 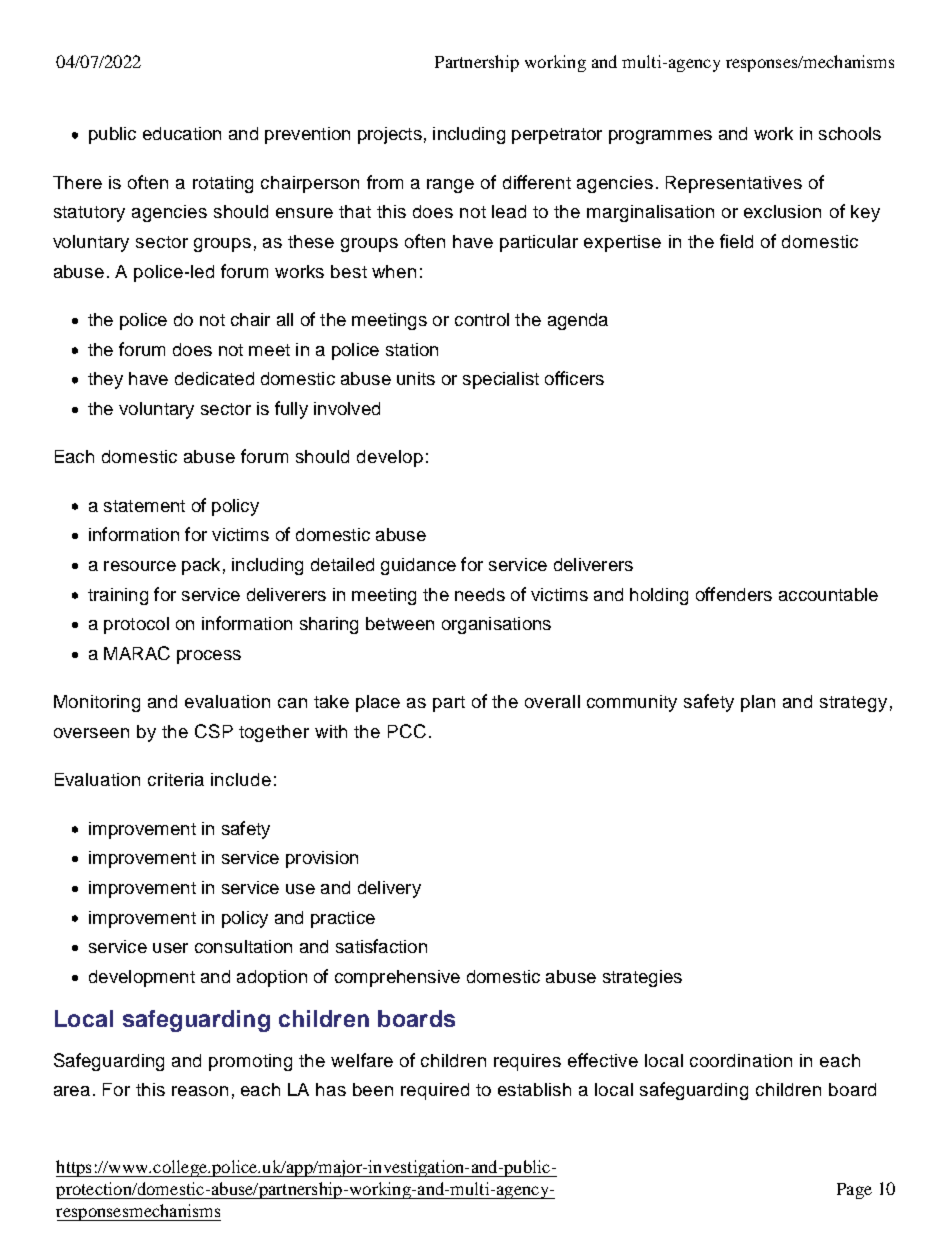 I want to click on required, so click(x=435, y=1091).
